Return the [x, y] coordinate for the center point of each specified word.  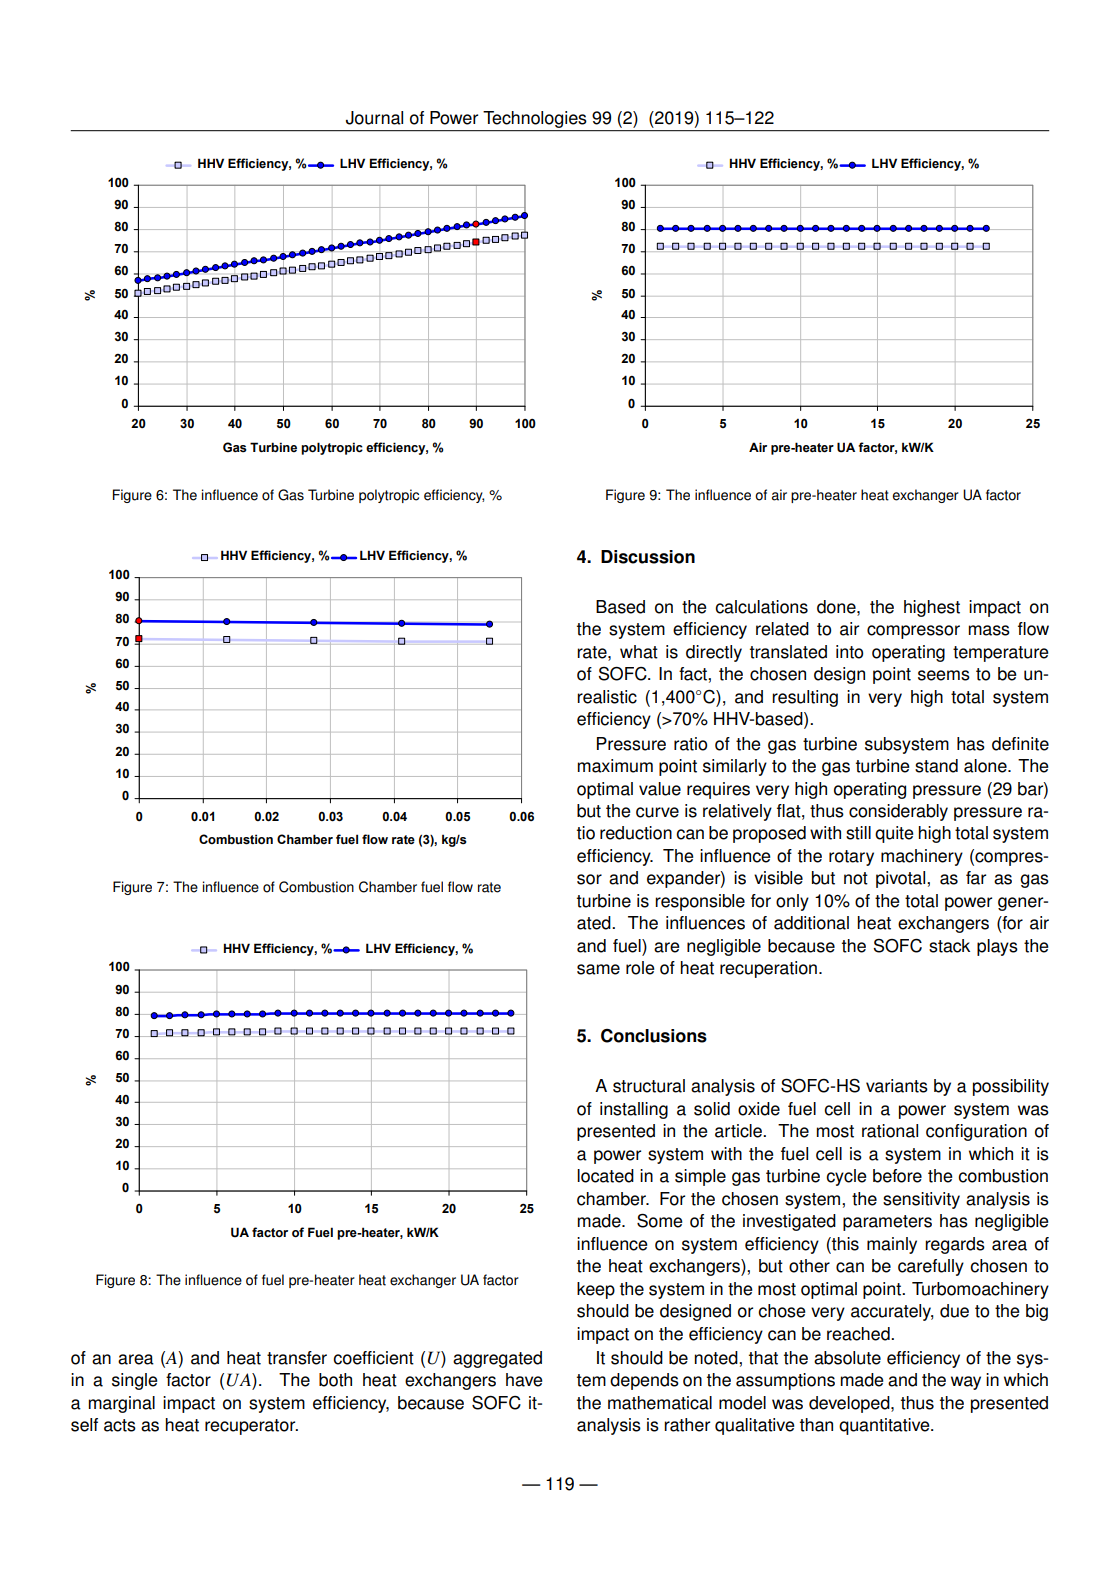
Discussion [648, 557]
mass [989, 630]
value [660, 789]
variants [897, 1086]
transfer [297, 1358]
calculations [761, 607]
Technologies [534, 119]
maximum [615, 766]
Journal [374, 118]
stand [936, 766]
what [639, 652]
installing [634, 1110]
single [134, 1381]
